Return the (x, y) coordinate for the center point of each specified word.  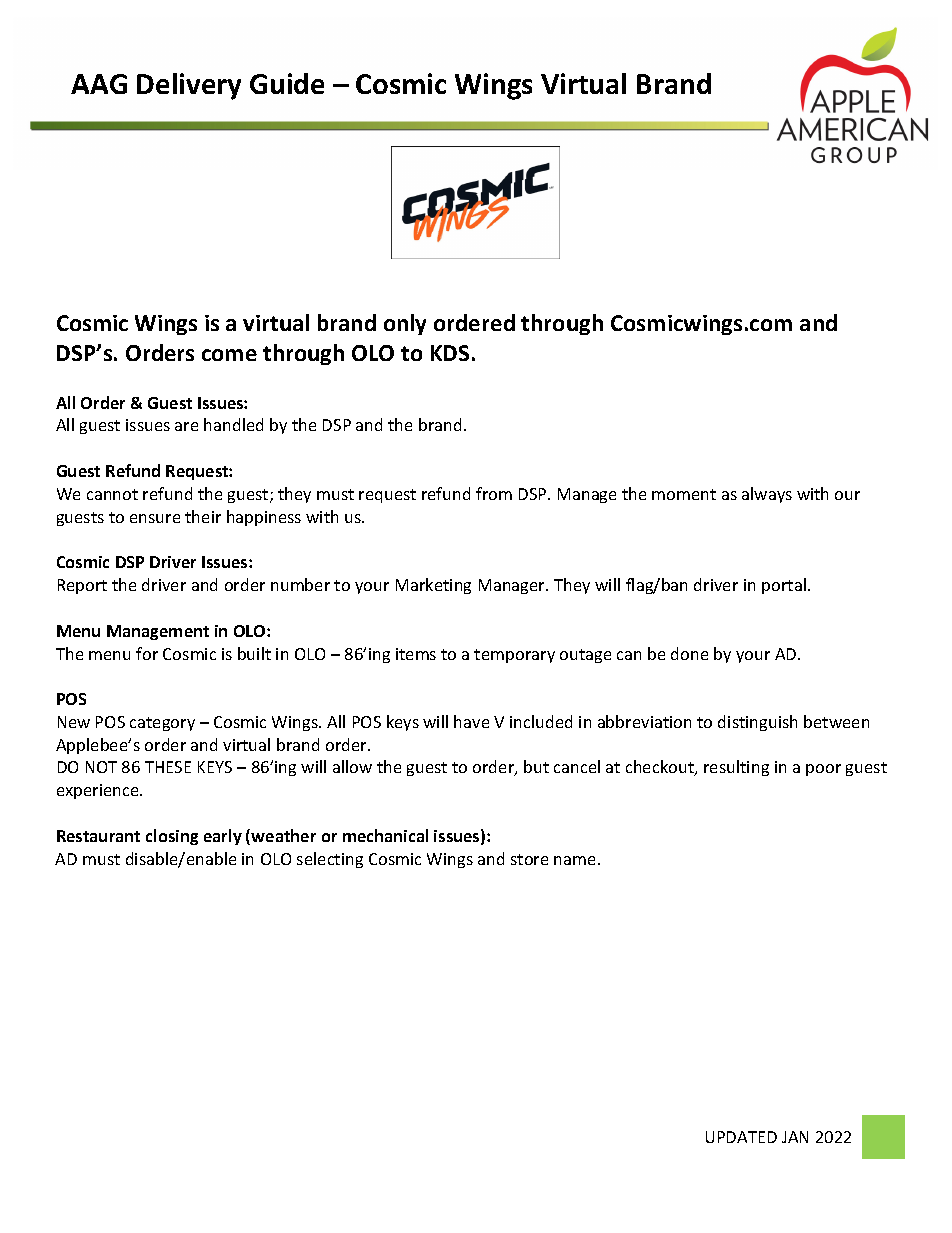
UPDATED (741, 1137)
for (147, 653)
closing (172, 837)
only (405, 324)
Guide (287, 83)
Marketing (433, 586)
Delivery (189, 86)
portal (784, 586)
